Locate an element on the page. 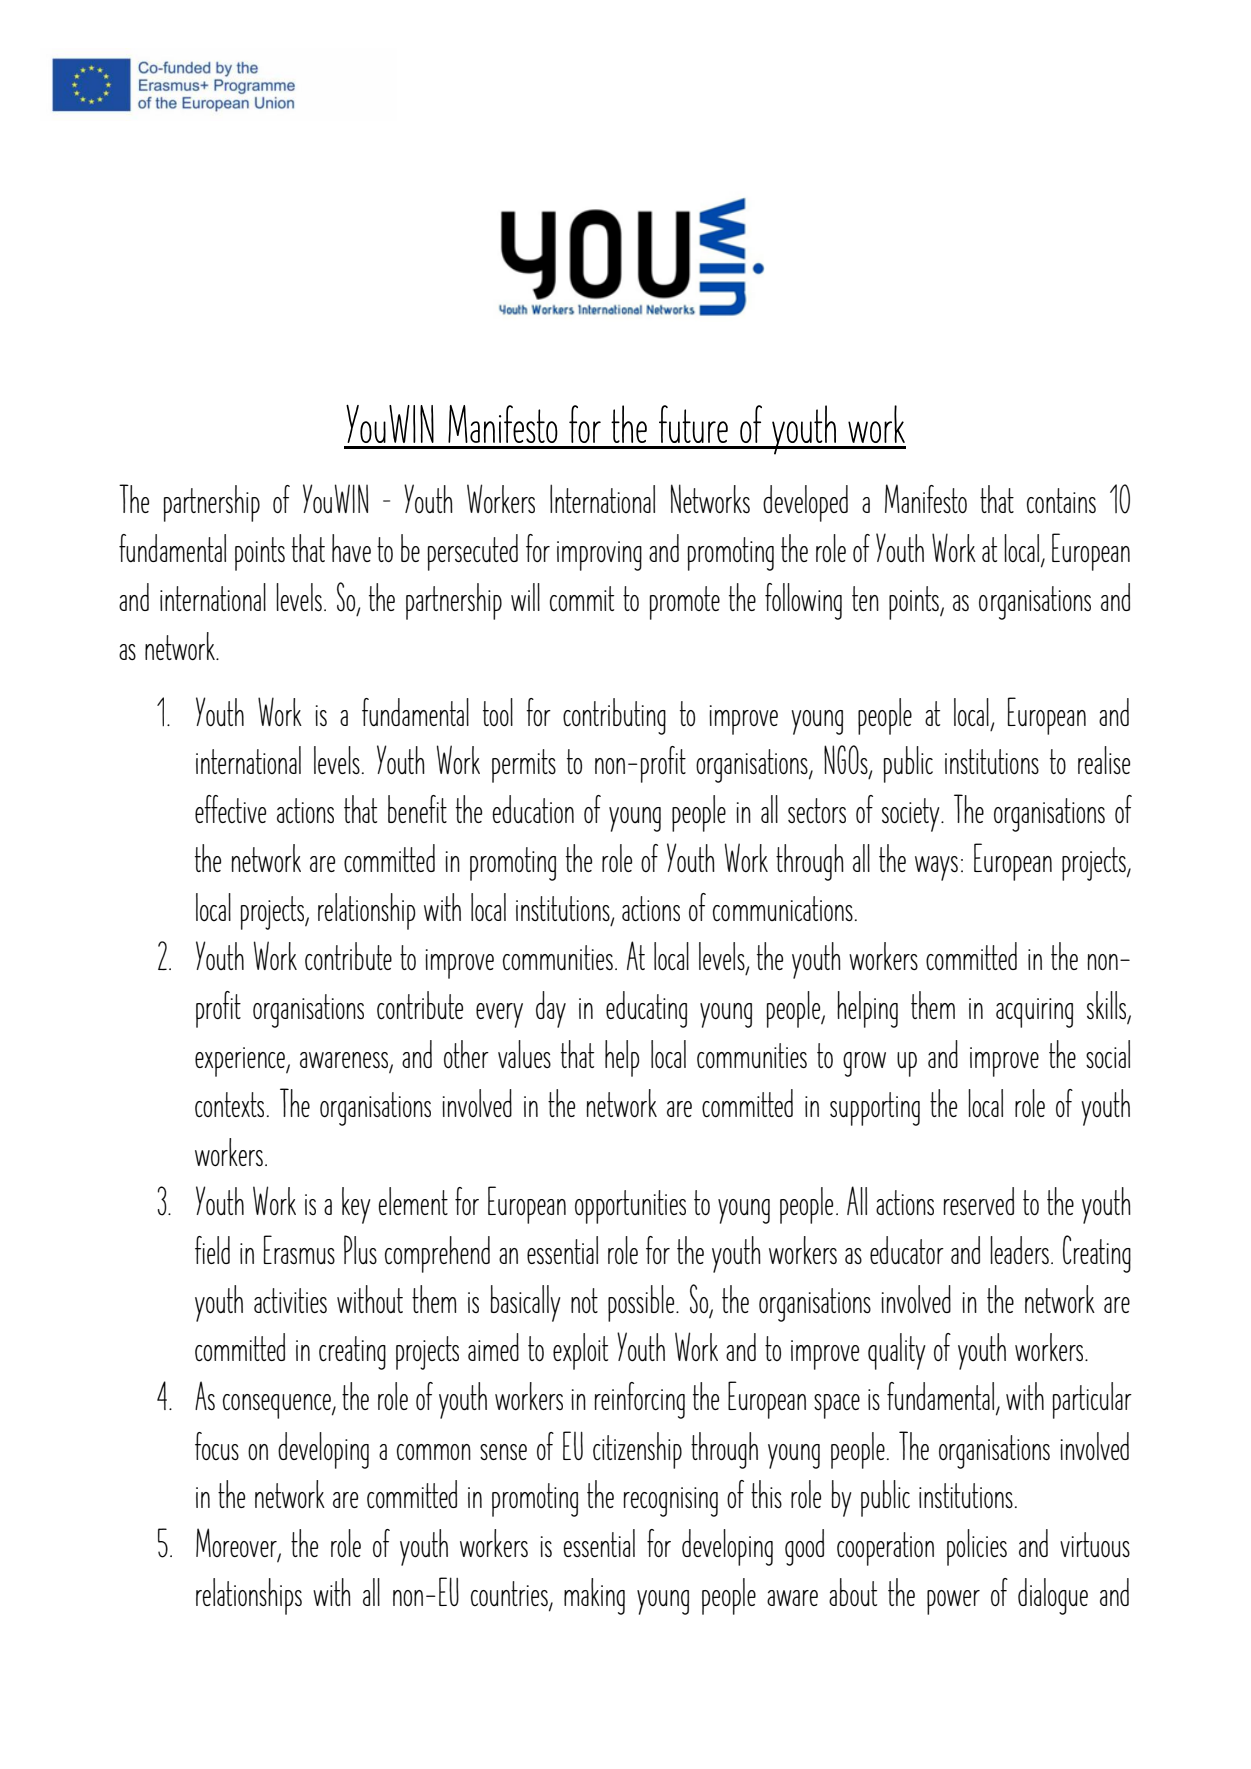 This image has width=1251, height=1769. policies is located at coordinates (977, 1547).
